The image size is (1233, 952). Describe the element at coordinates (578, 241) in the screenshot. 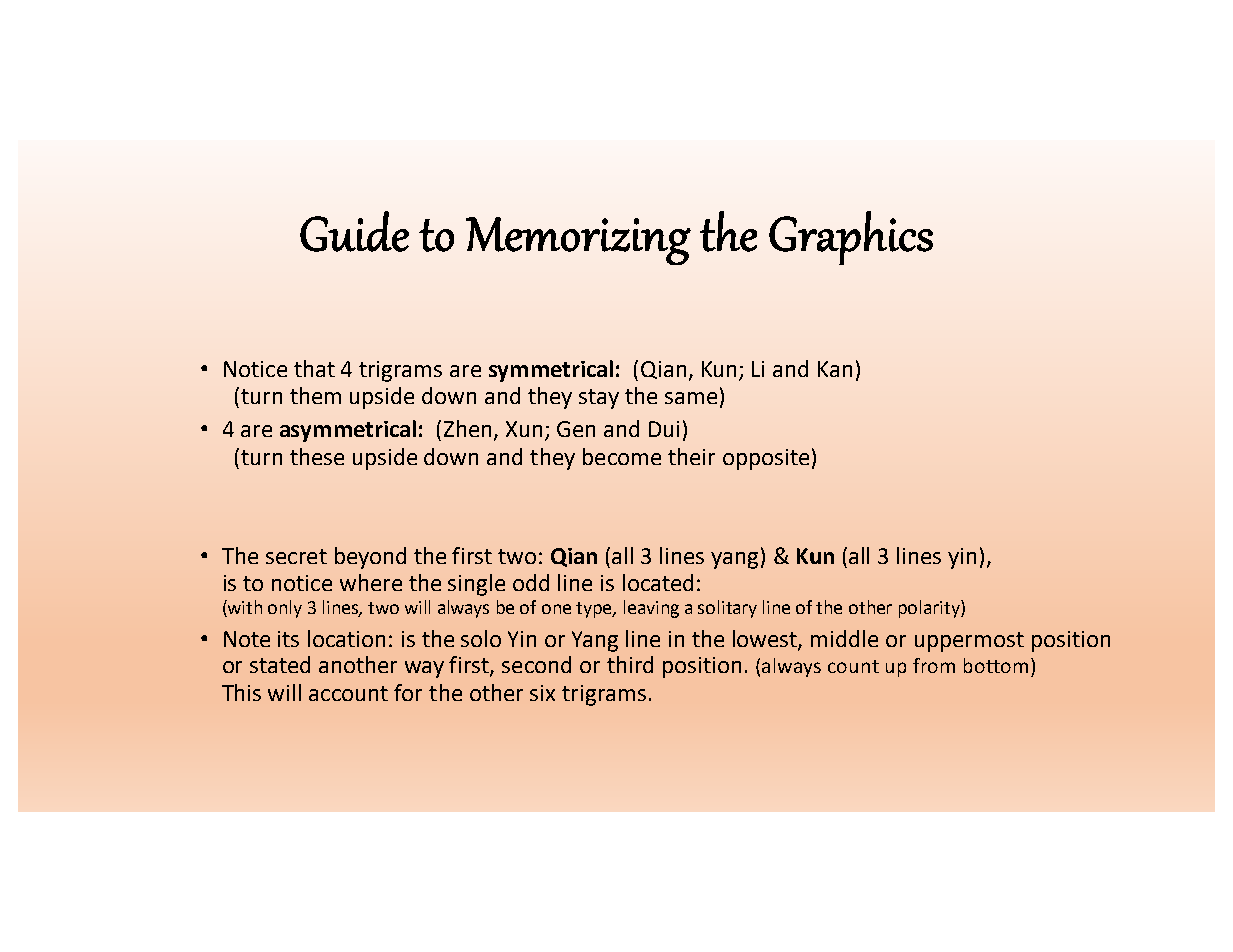

I see `Memorizing` at that location.
